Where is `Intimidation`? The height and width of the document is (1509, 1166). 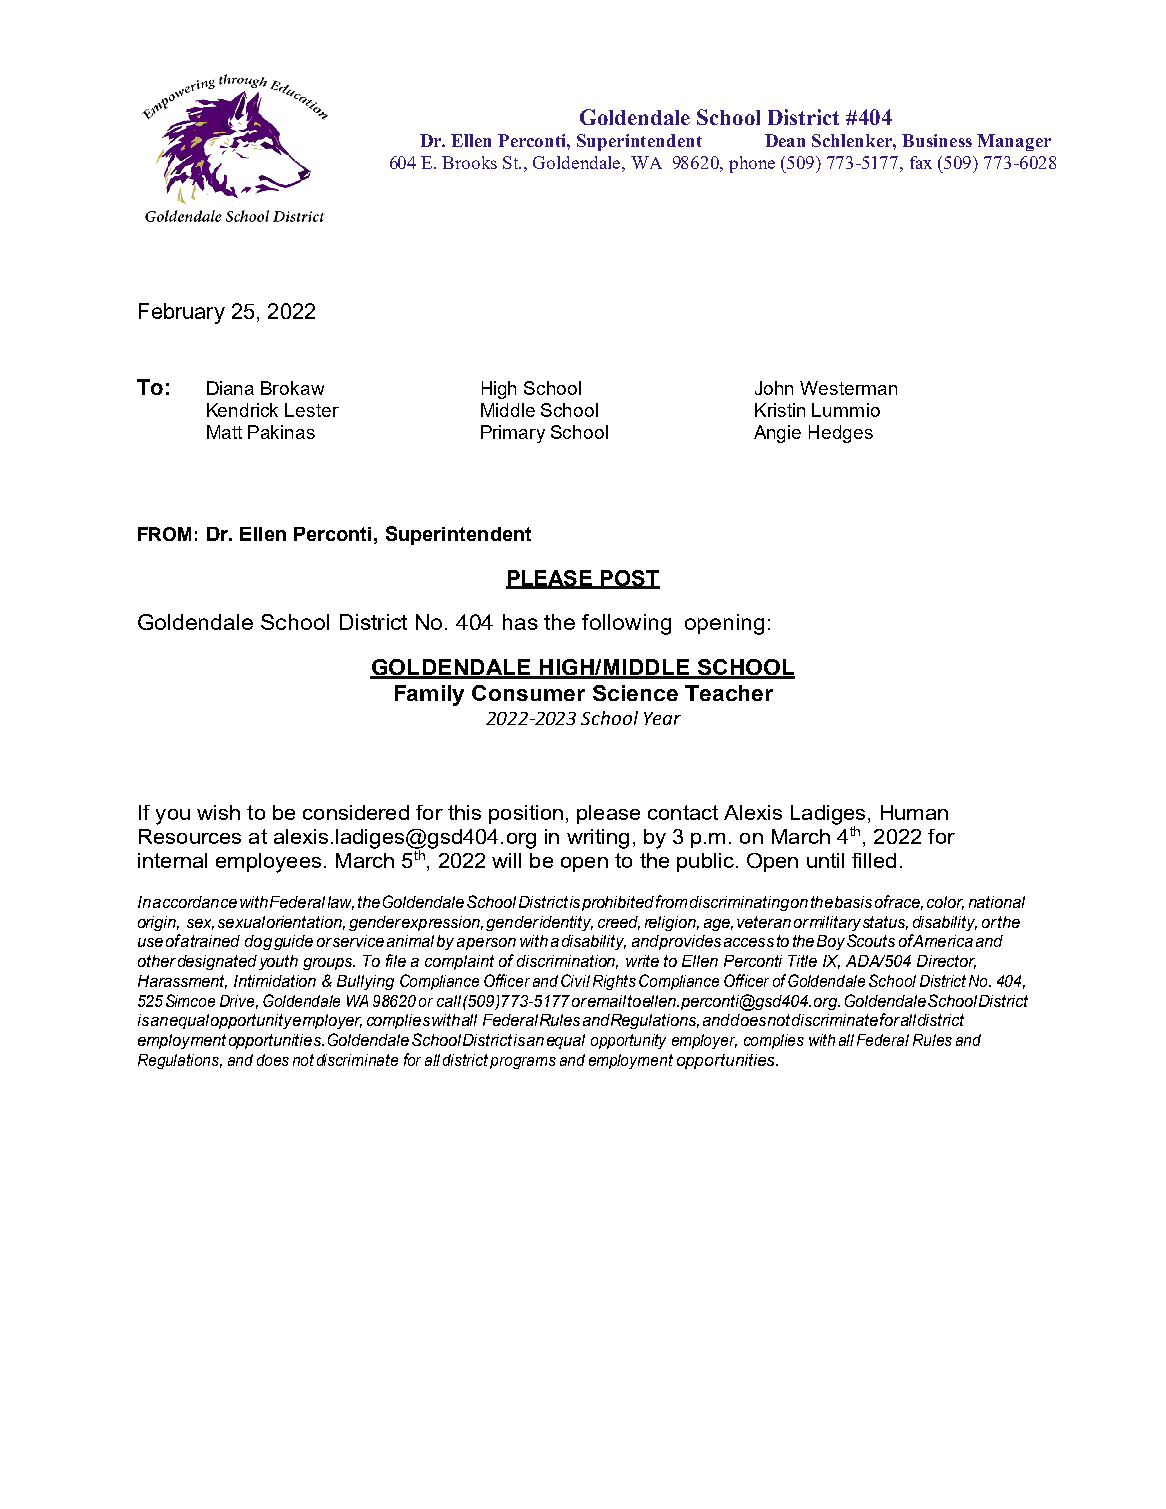 Intimidation is located at coordinates (275, 981).
